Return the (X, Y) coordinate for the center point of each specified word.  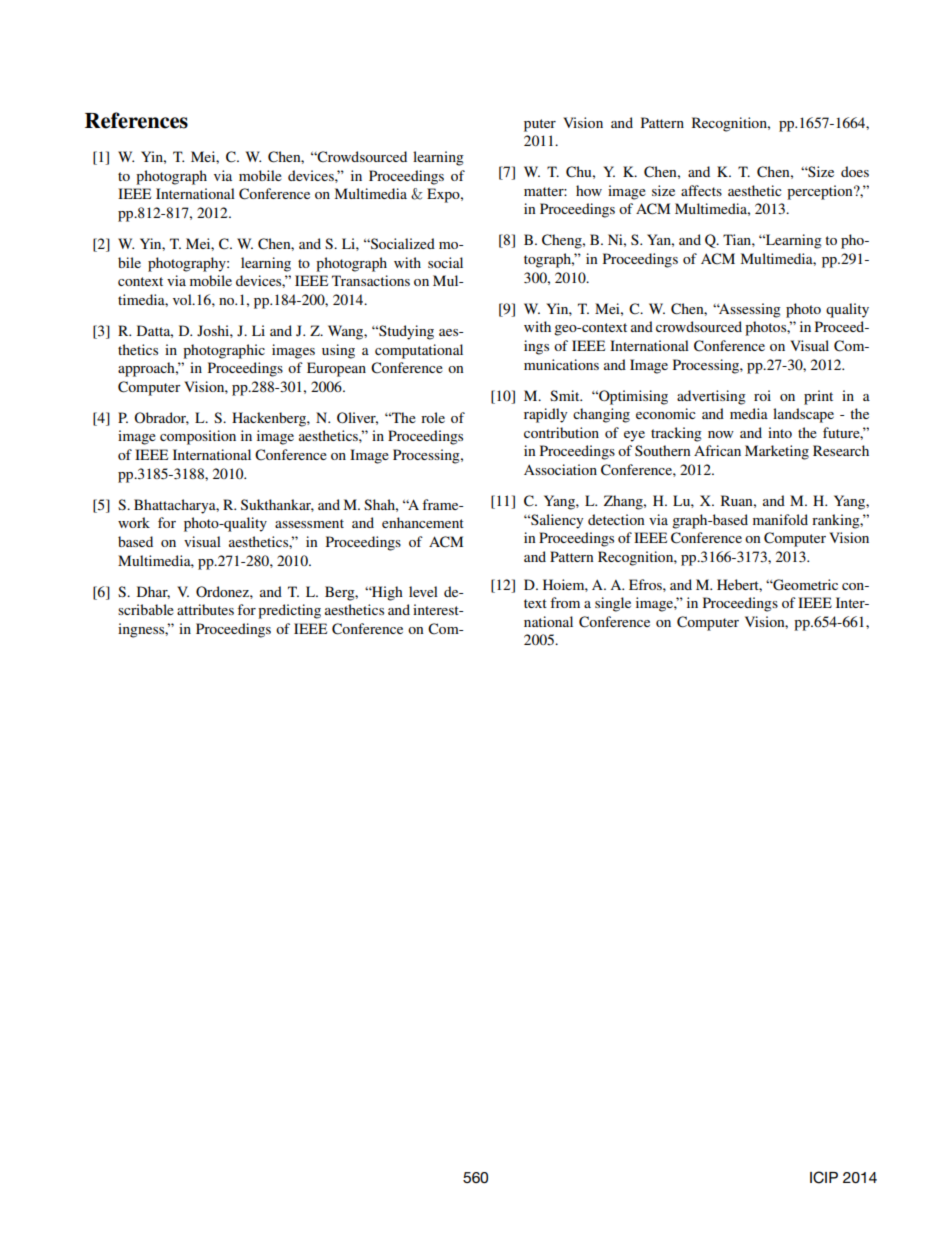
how (589, 190)
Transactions (371, 280)
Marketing (777, 452)
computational (419, 351)
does (855, 171)
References (136, 120)
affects (701, 190)
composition (198, 437)
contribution (561, 432)
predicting (289, 611)
